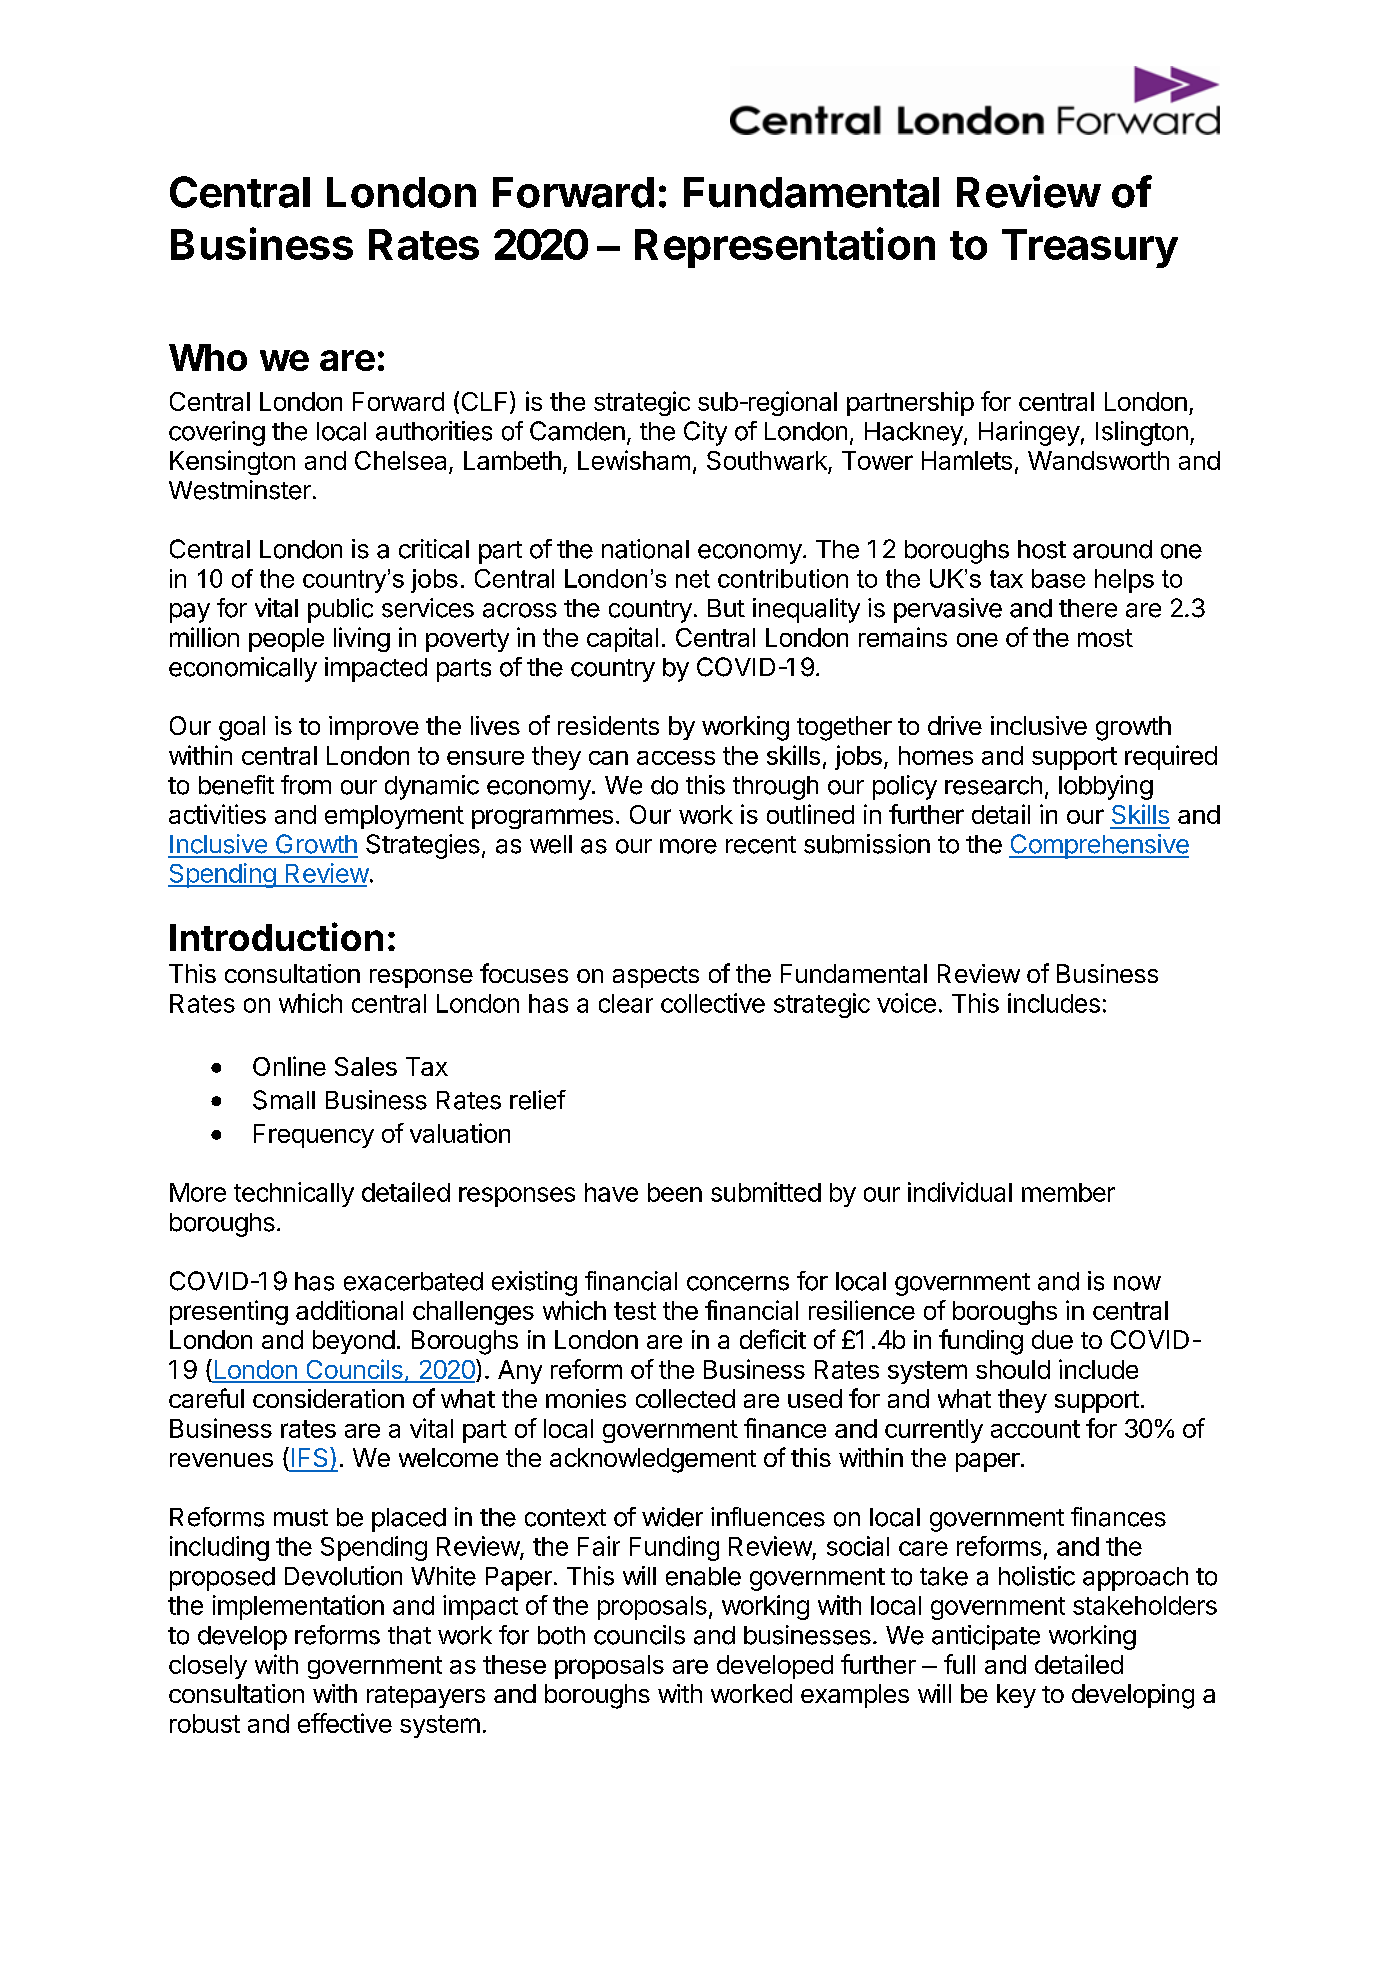 The height and width of the image is (1963, 1388). Describe the element at coordinates (676, 758) in the image. I see `access` at that location.
